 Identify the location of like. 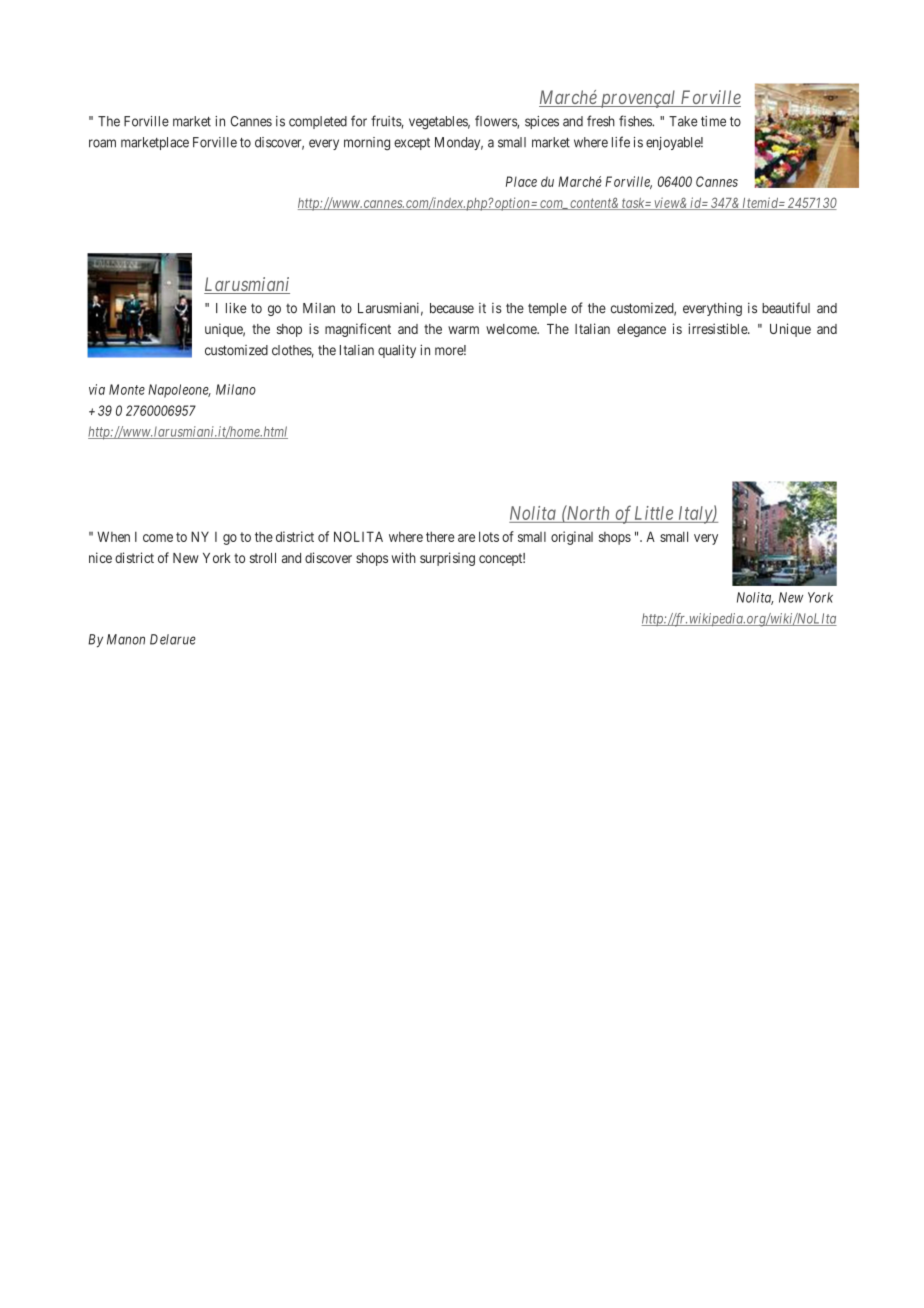
(236, 308).
